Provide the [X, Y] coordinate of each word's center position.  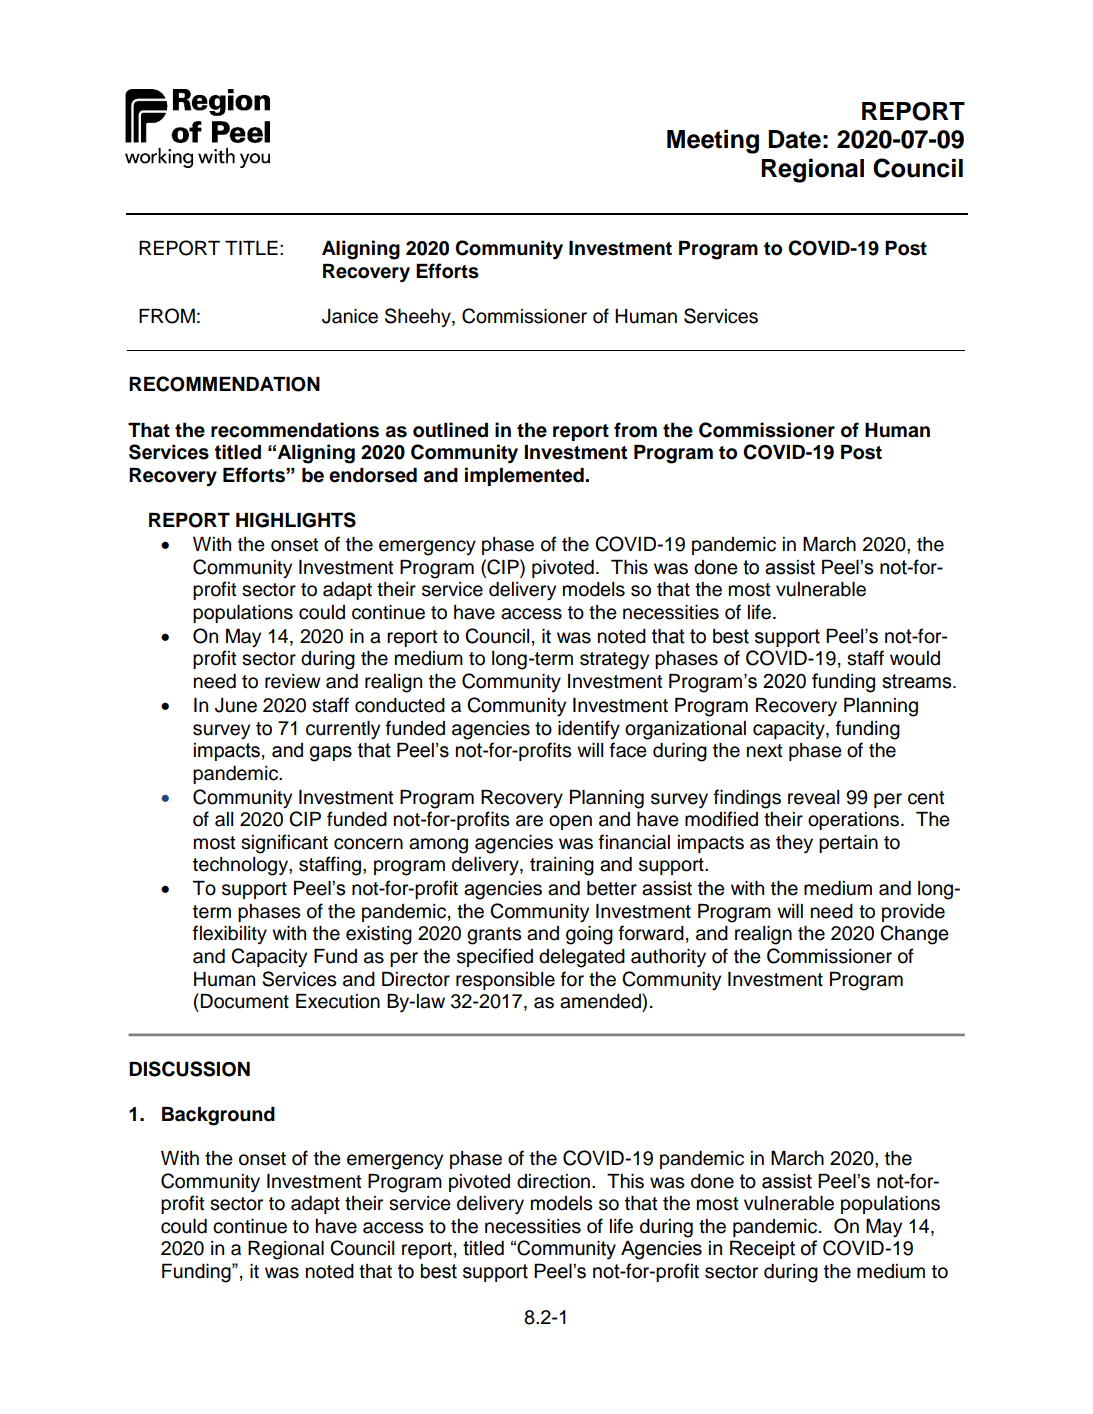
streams [918, 681]
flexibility [230, 934]
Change [914, 935]
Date [794, 139]
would [915, 658]
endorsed [373, 475]
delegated [582, 958]
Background [218, 1116]
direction [553, 1181]
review [293, 681]
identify [589, 729]
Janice [350, 316]
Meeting [713, 141]
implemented [524, 476]
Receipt [762, 1249]
